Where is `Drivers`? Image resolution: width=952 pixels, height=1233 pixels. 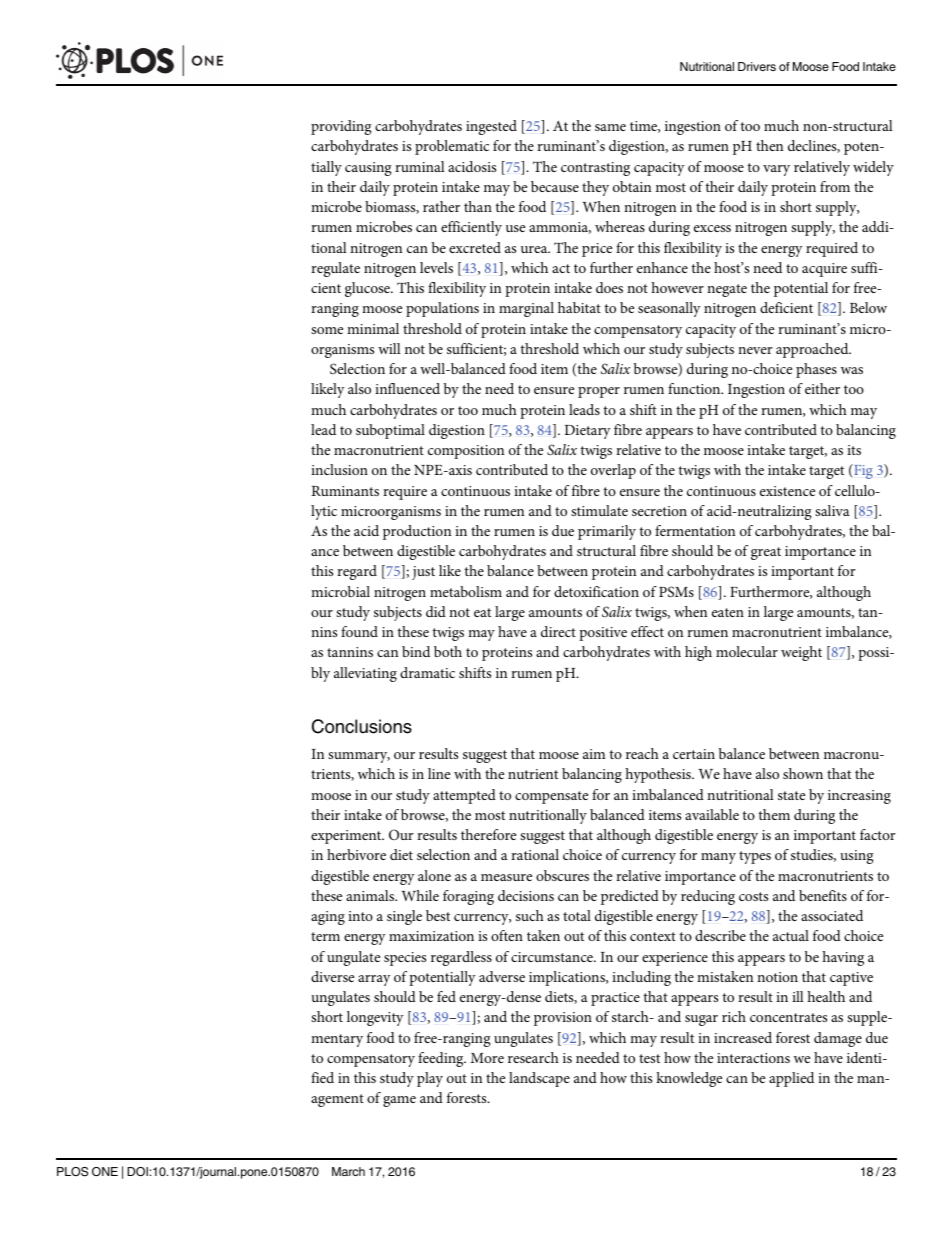 Drivers is located at coordinates (757, 66).
